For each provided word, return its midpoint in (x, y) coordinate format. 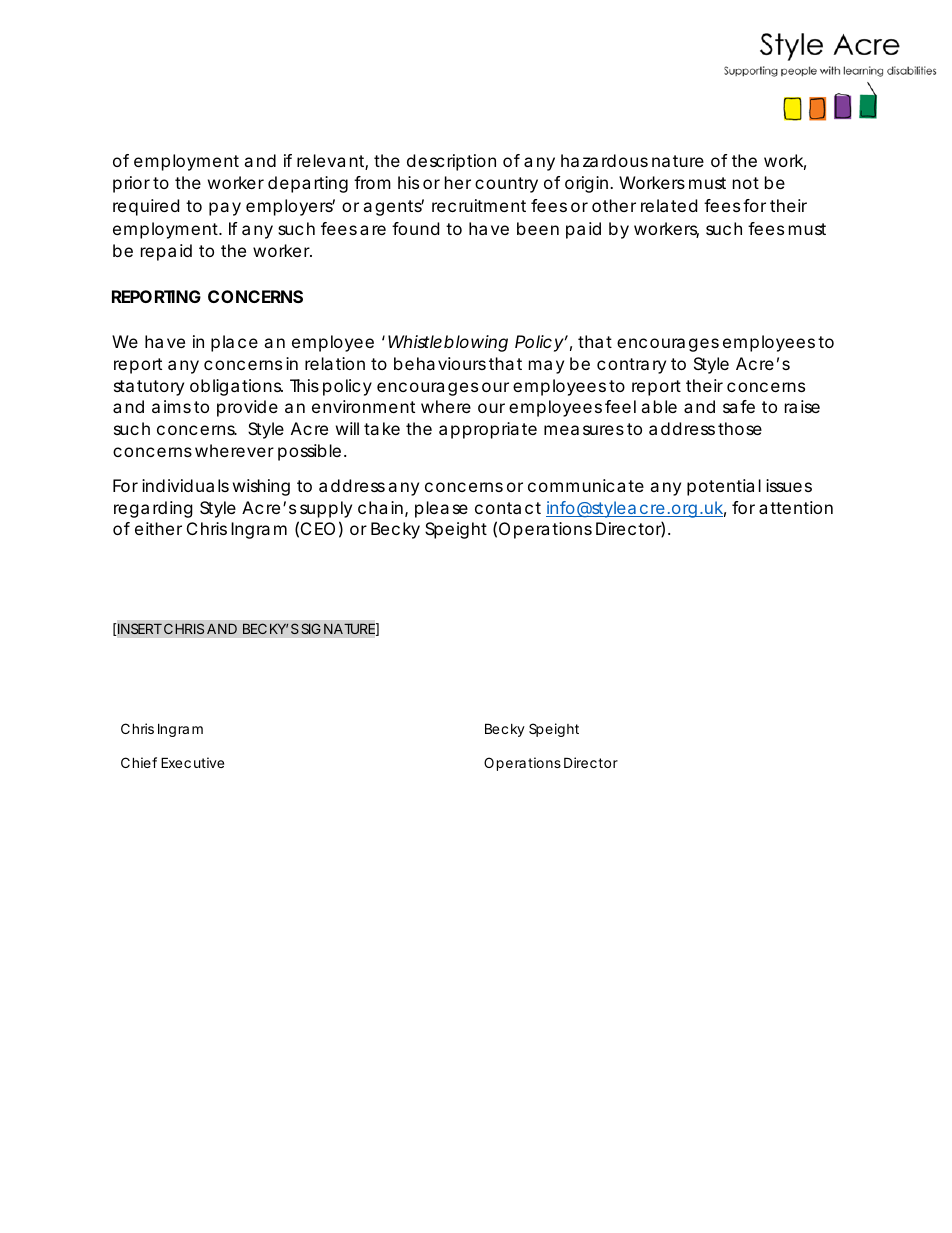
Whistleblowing (448, 343)
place (234, 343)
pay (225, 209)
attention (796, 507)
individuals (185, 485)
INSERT (140, 628)
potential (724, 487)
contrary (631, 366)
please (441, 509)
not (746, 183)
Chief (139, 762)
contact (508, 508)
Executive (192, 762)
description (451, 162)
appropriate (488, 430)
